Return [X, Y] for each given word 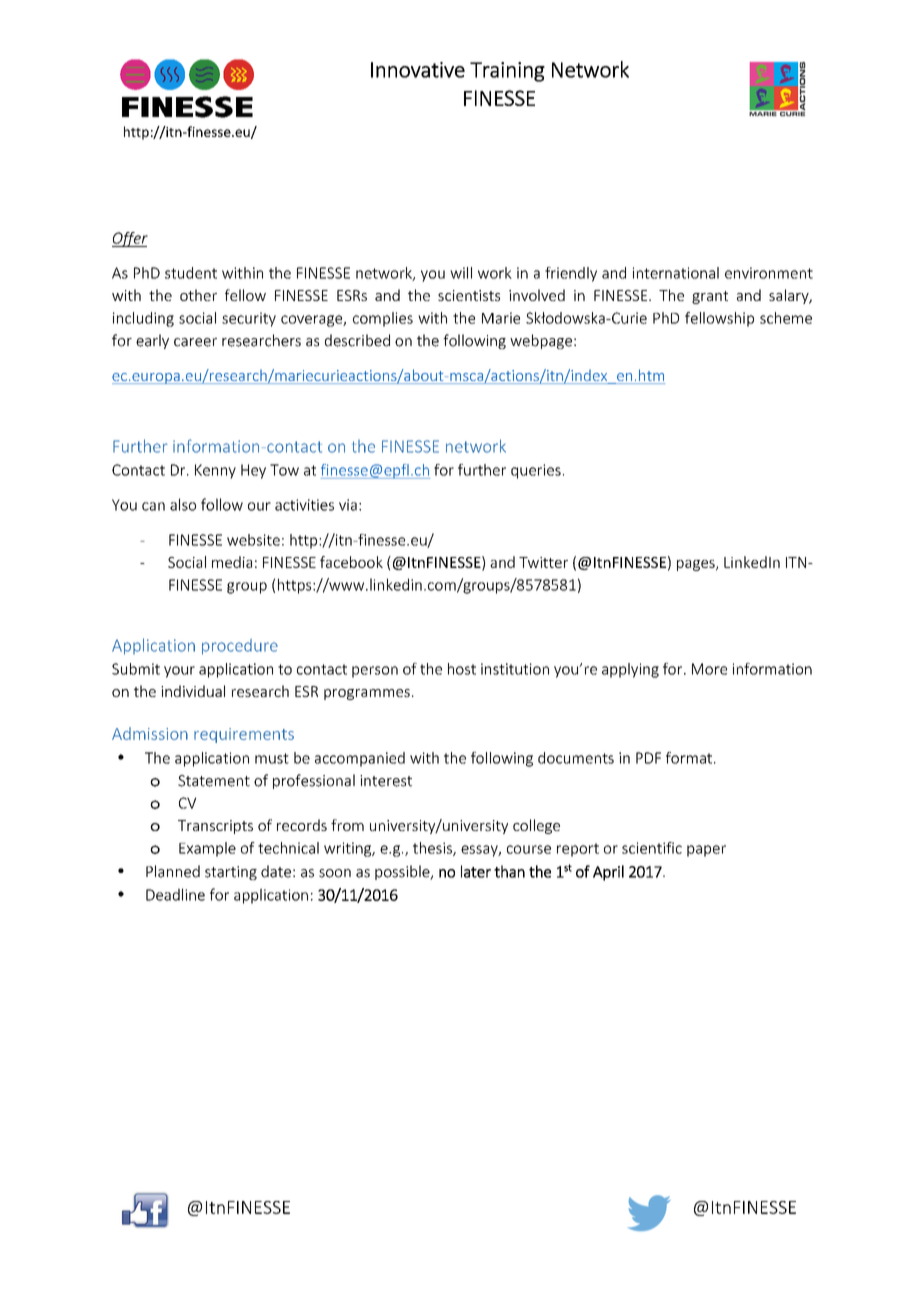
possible [403, 872]
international [676, 273]
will [461, 273]
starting [231, 873]
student [191, 273]
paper [706, 851]
